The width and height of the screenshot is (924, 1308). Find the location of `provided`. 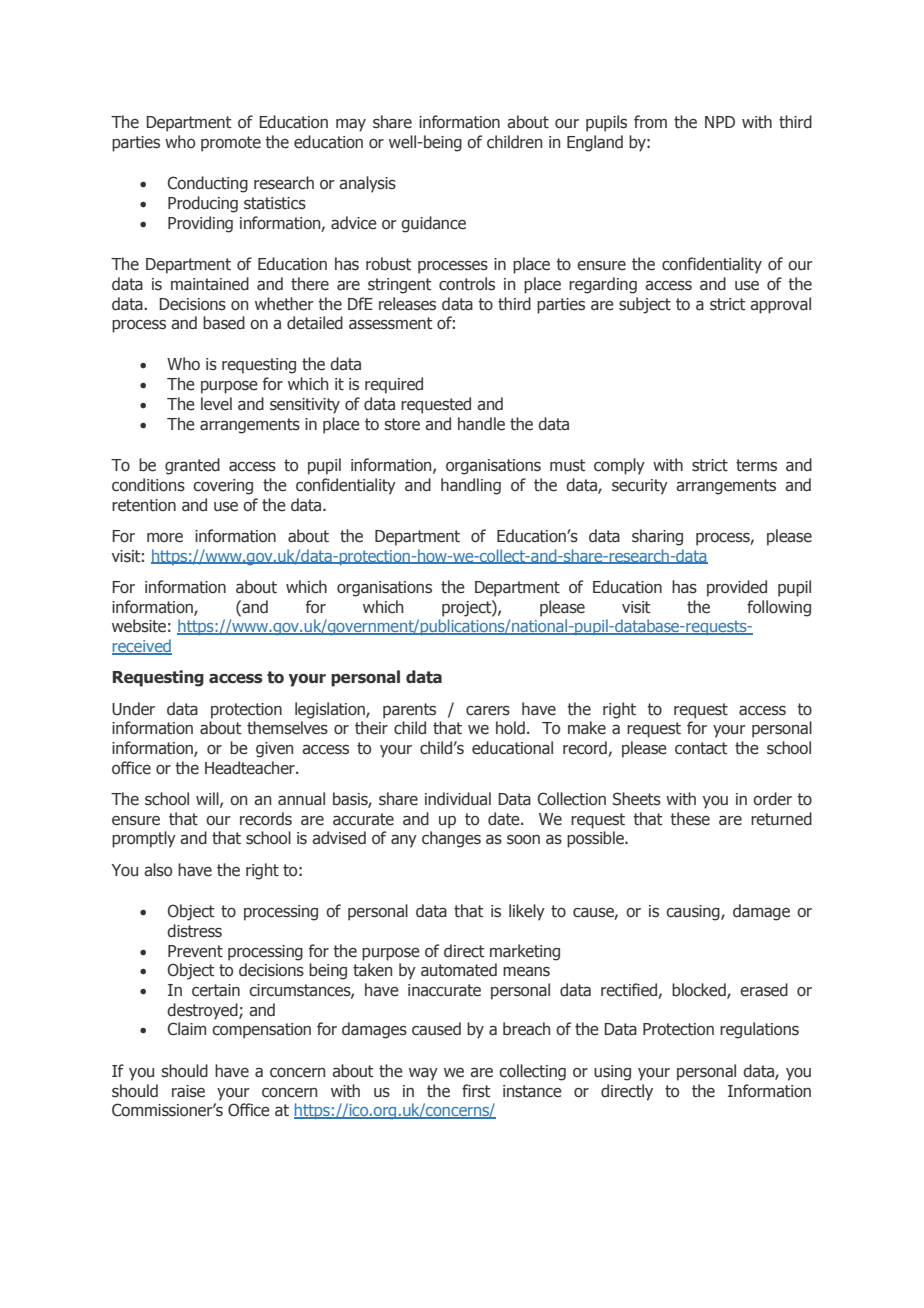

provided is located at coordinates (737, 588).
